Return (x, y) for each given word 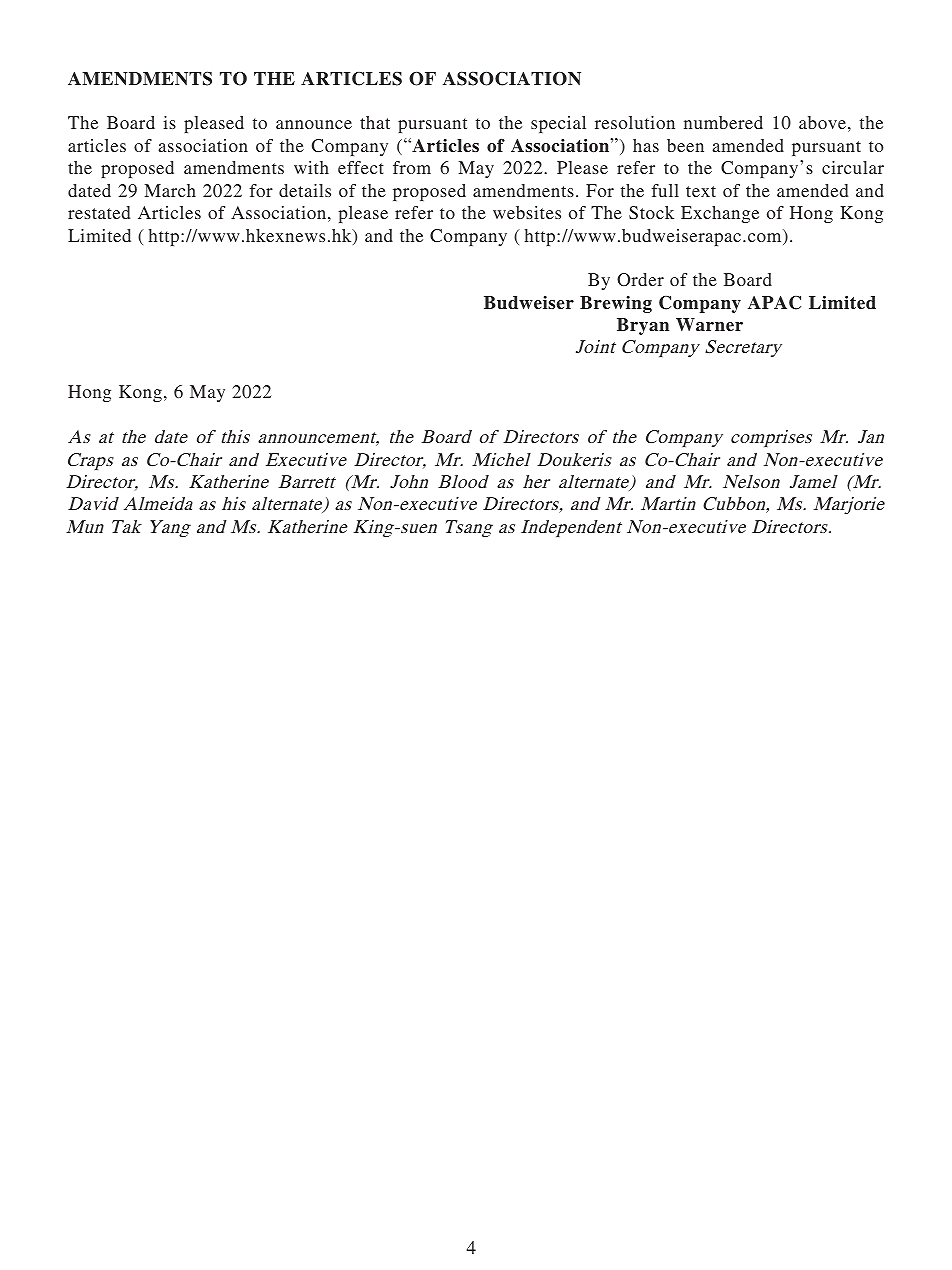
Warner (709, 325)
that (375, 122)
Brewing (616, 304)
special (558, 124)
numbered (723, 122)
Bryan (643, 326)
